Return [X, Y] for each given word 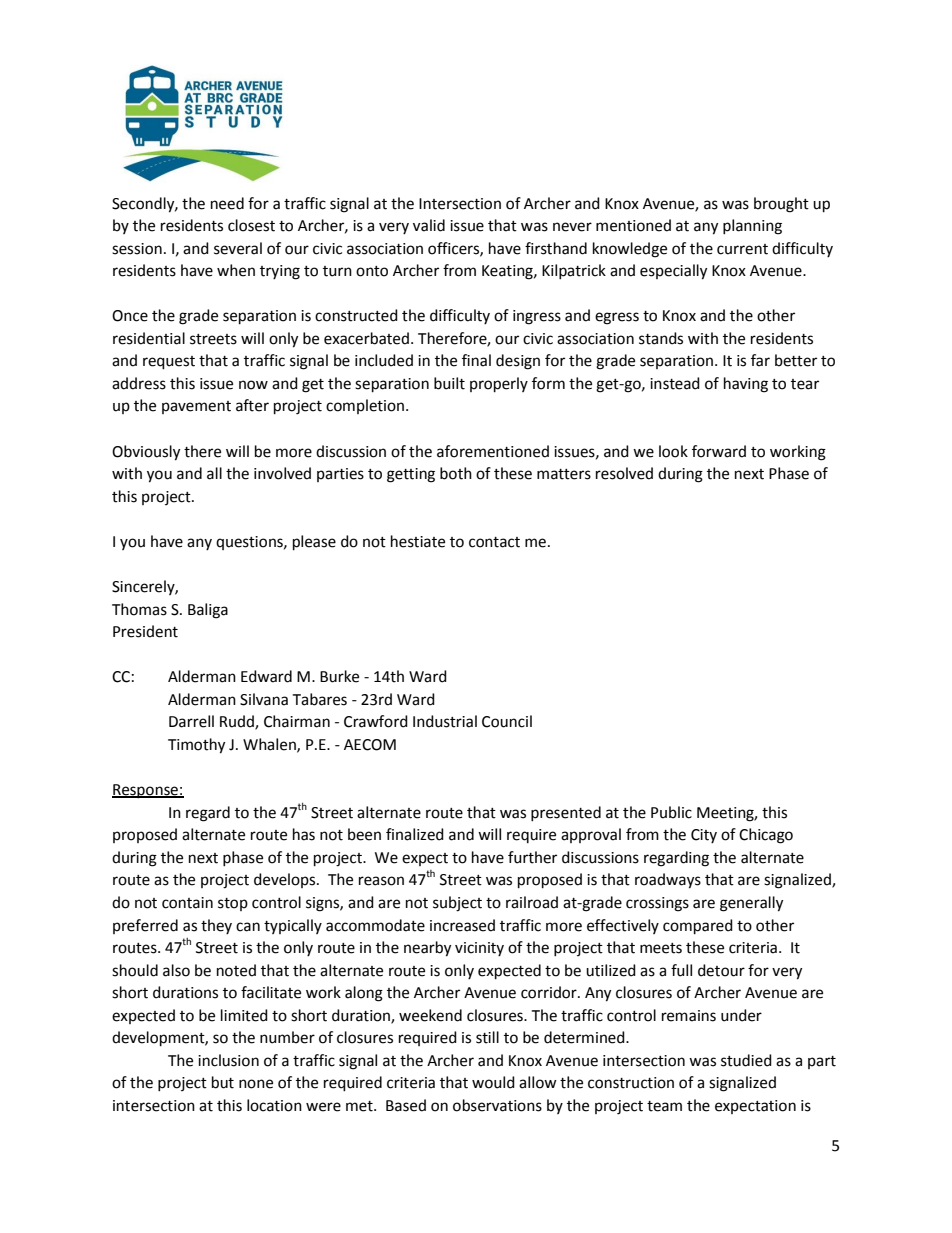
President [145, 631]
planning [752, 227]
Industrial [445, 721]
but [223, 1082]
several [238, 248]
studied [746, 1060]
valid [429, 225]
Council [507, 721]
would [493, 1082]
